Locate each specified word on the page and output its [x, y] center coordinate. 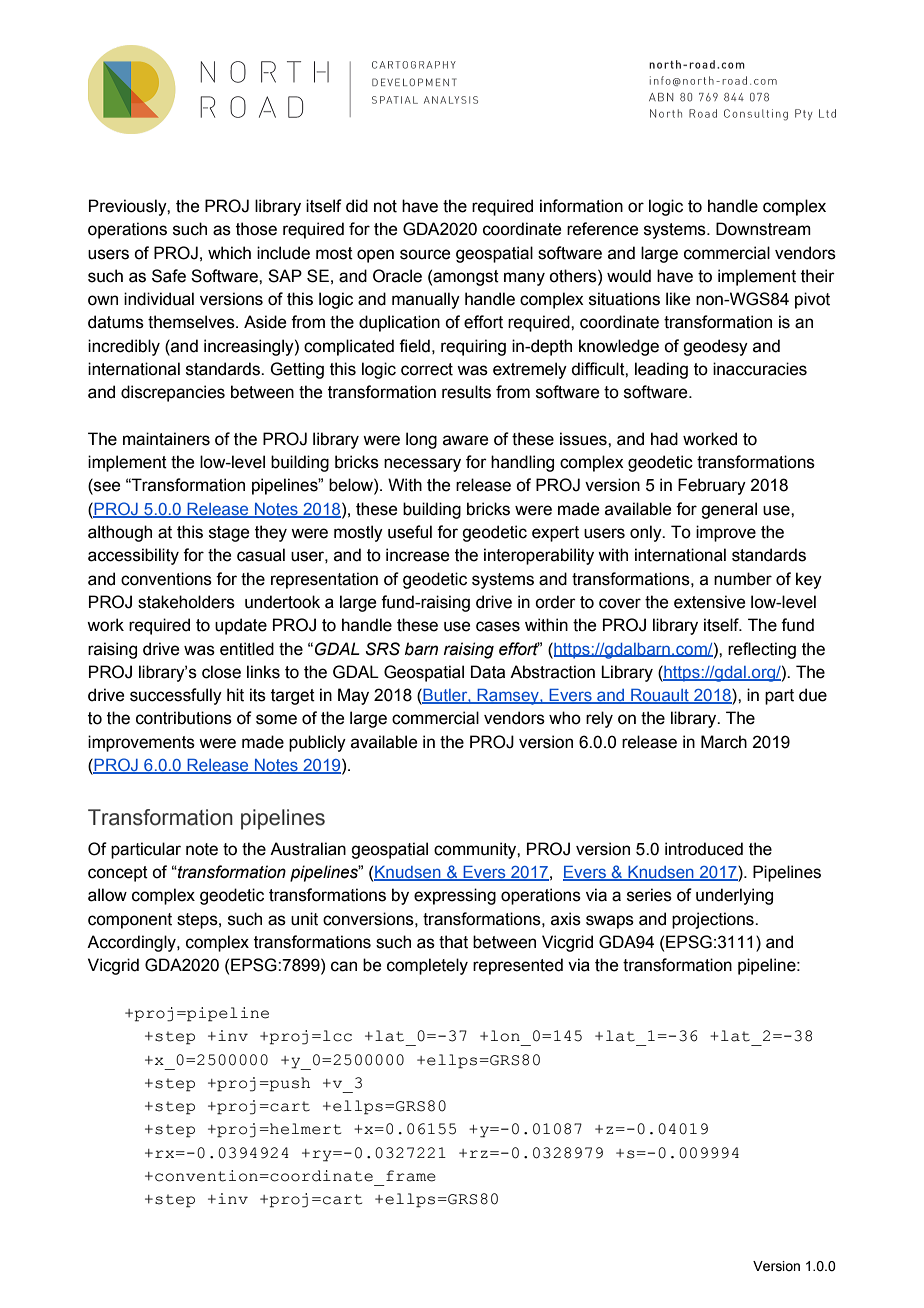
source [425, 254]
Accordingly [132, 943]
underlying [734, 896]
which [229, 253]
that [453, 942]
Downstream [763, 229]
